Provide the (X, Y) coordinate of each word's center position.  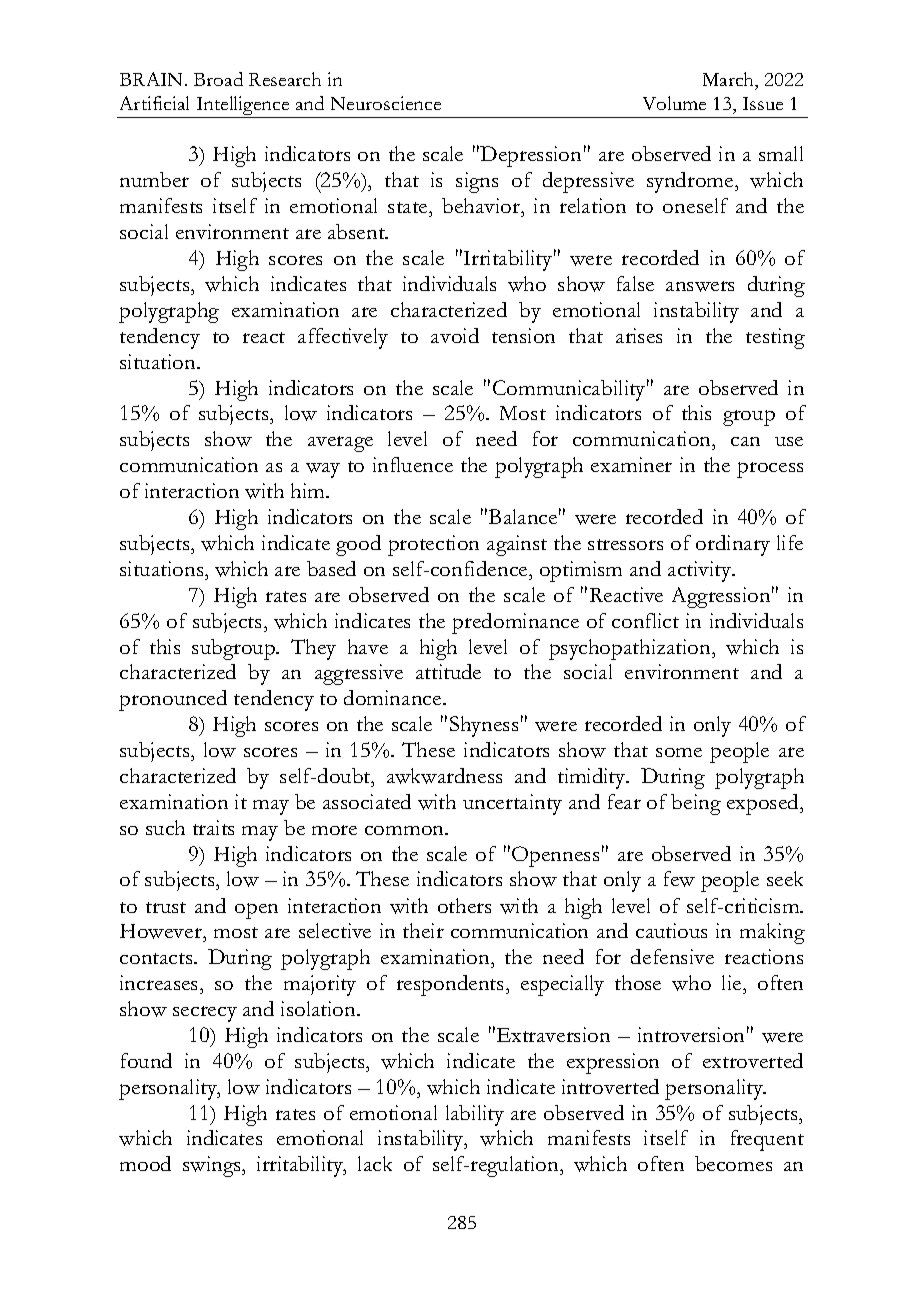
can (745, 441)
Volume (674, 103)
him (309, 490)
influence (413, 464)
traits (213, 827)
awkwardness (444, 776)
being (696, 804)
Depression (529, 156)
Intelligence (243, 107)
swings (213, 1166)
